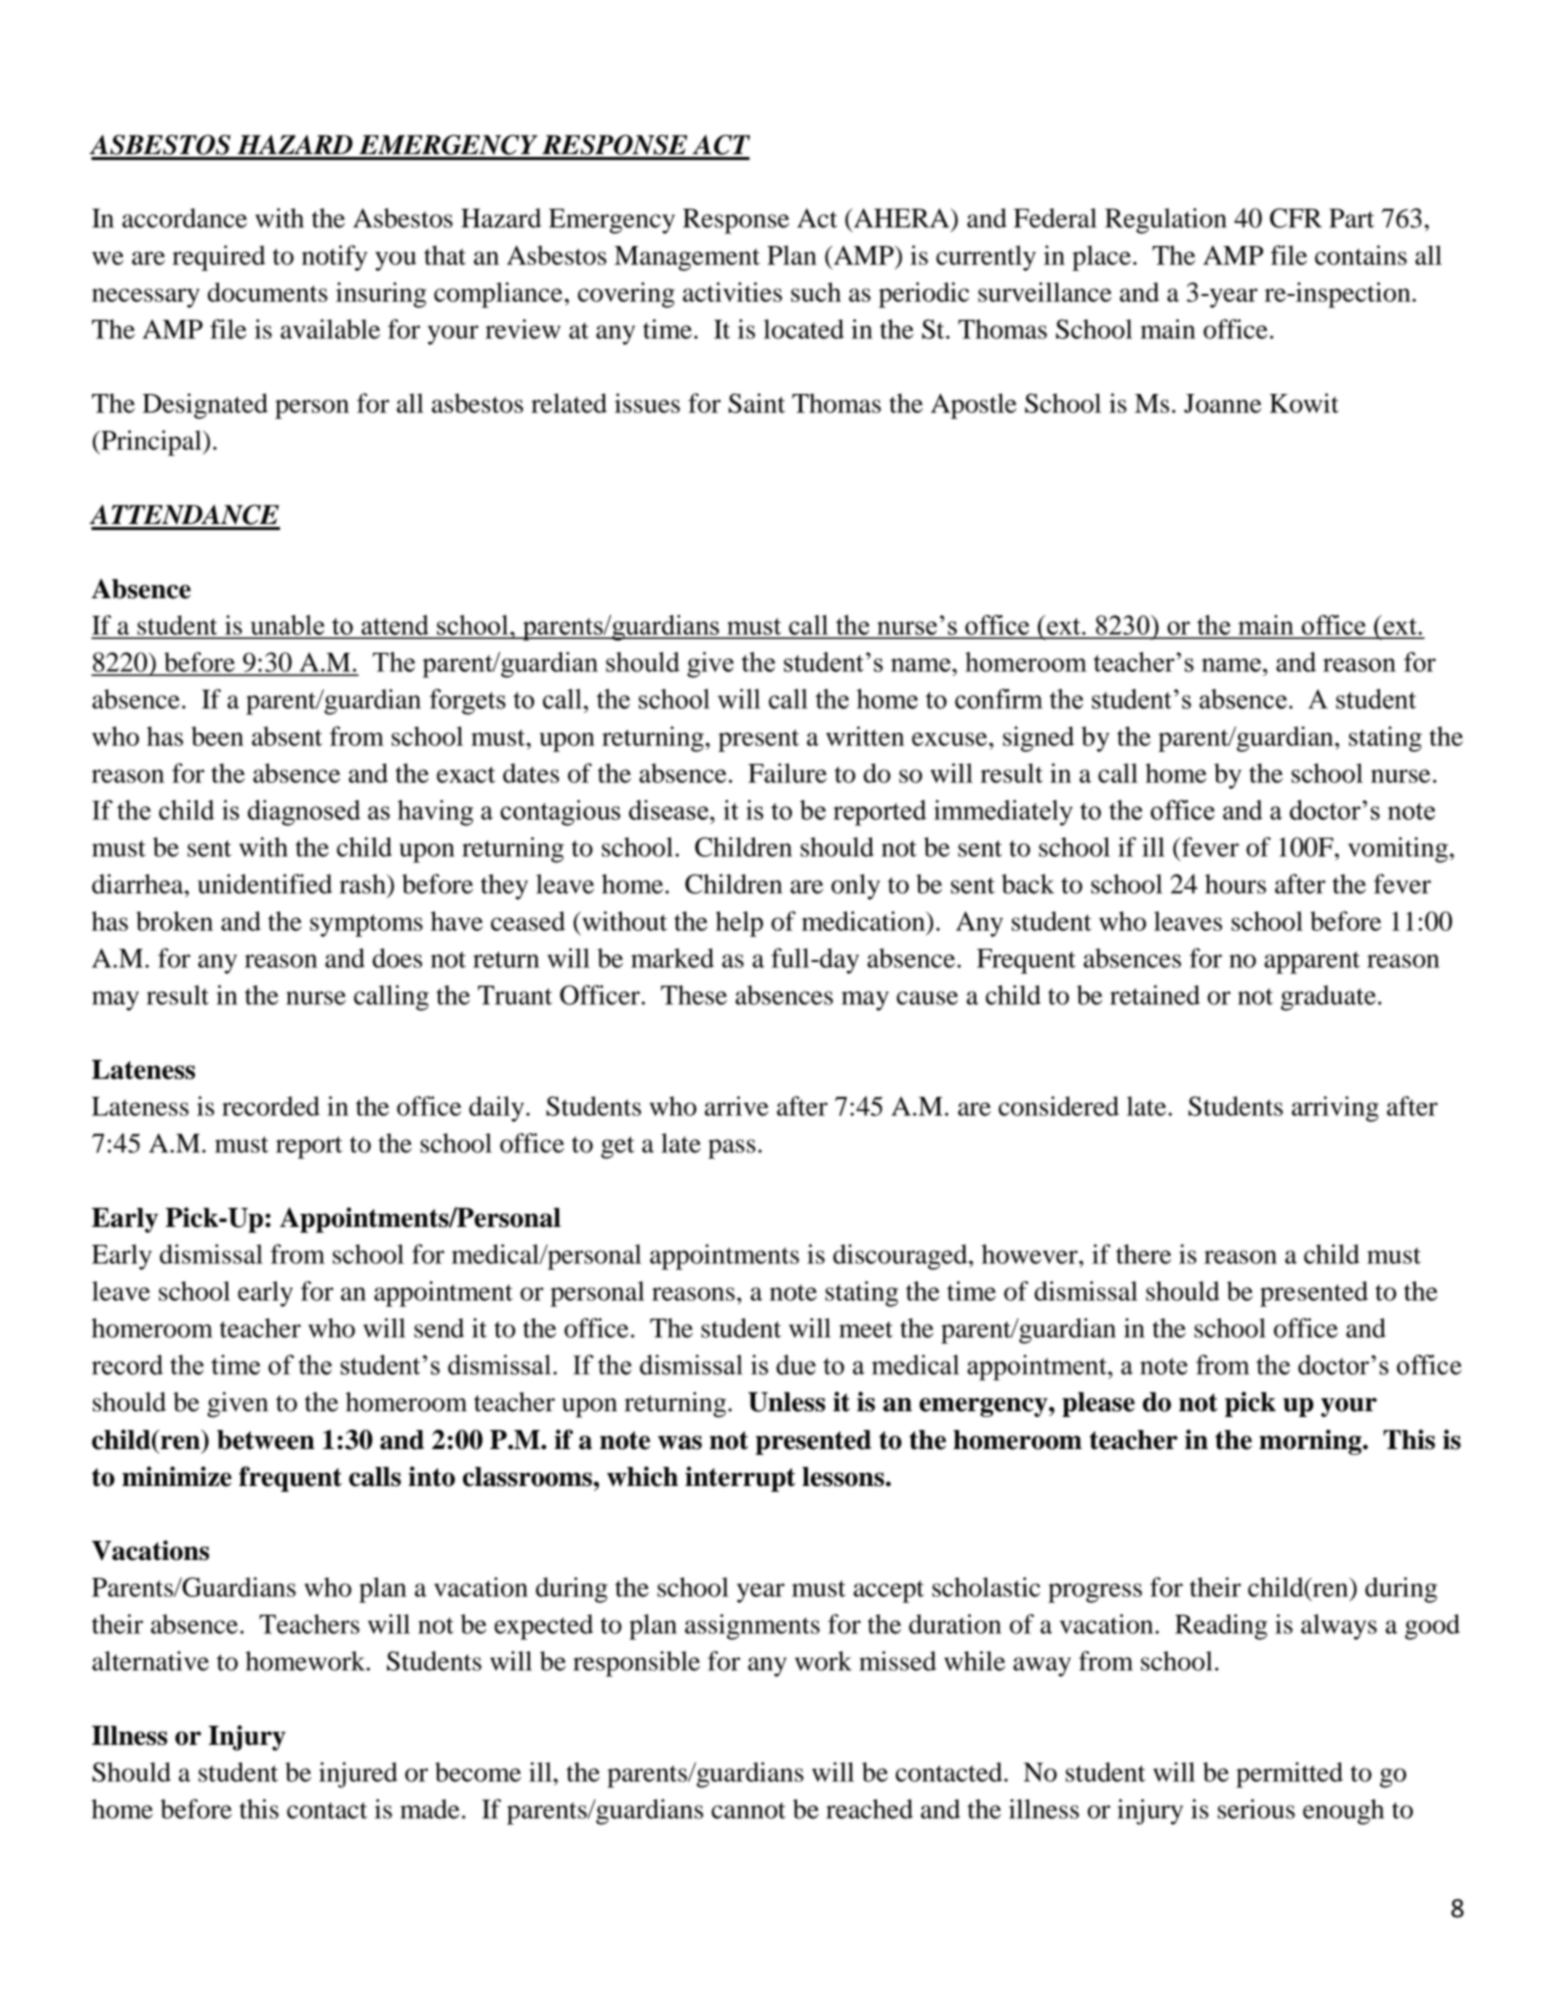 The image size is (1556, 2014). Describe the element at coordinates (1296, 218) in the screenshot. I see `CFR` at that location.
